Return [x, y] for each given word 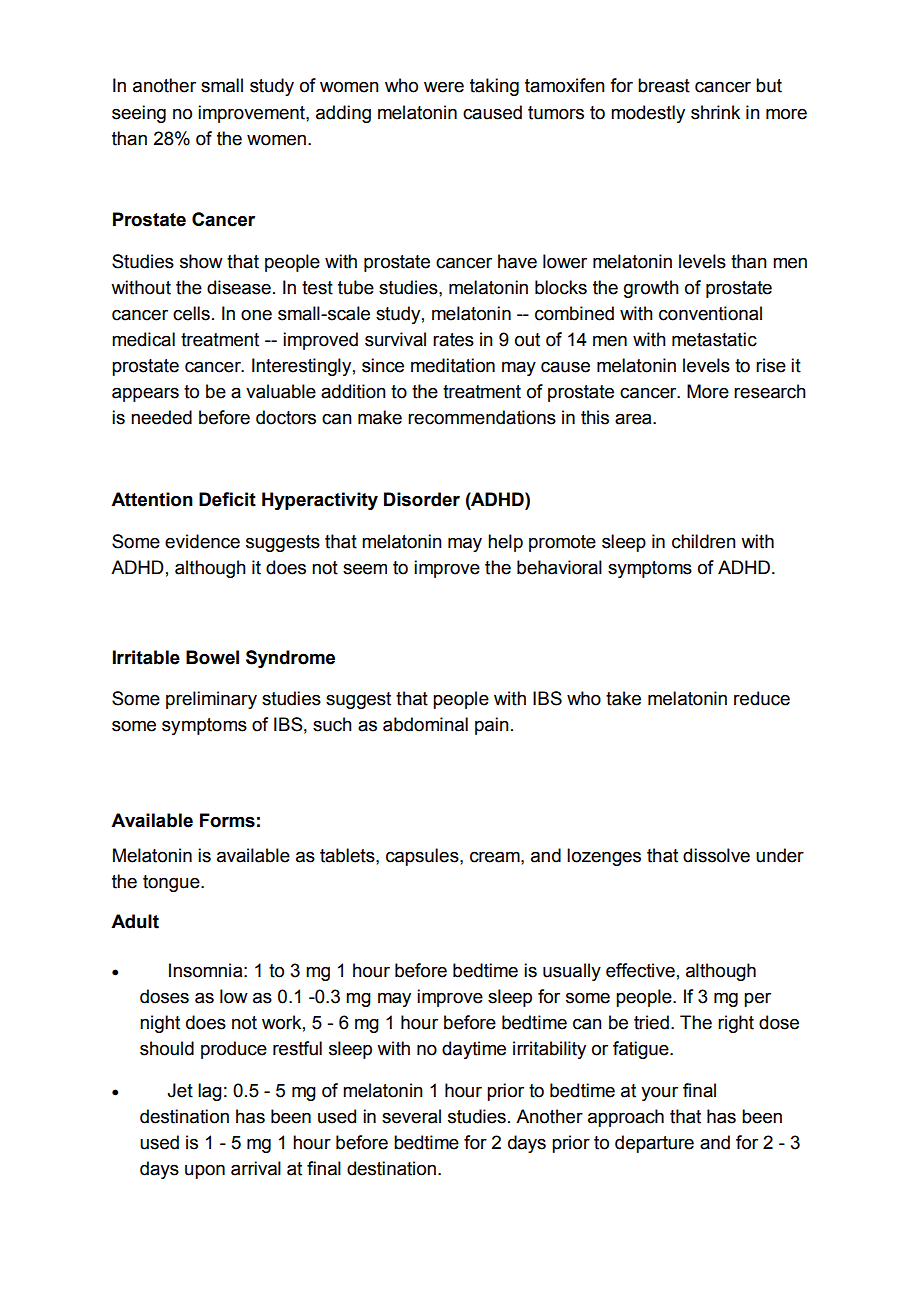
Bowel [212, 657]
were [444, 87]
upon [205, 1172]
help [505, 543]
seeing [139, 114]
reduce [762, 698]
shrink [715, 112]
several [411, 1116]
